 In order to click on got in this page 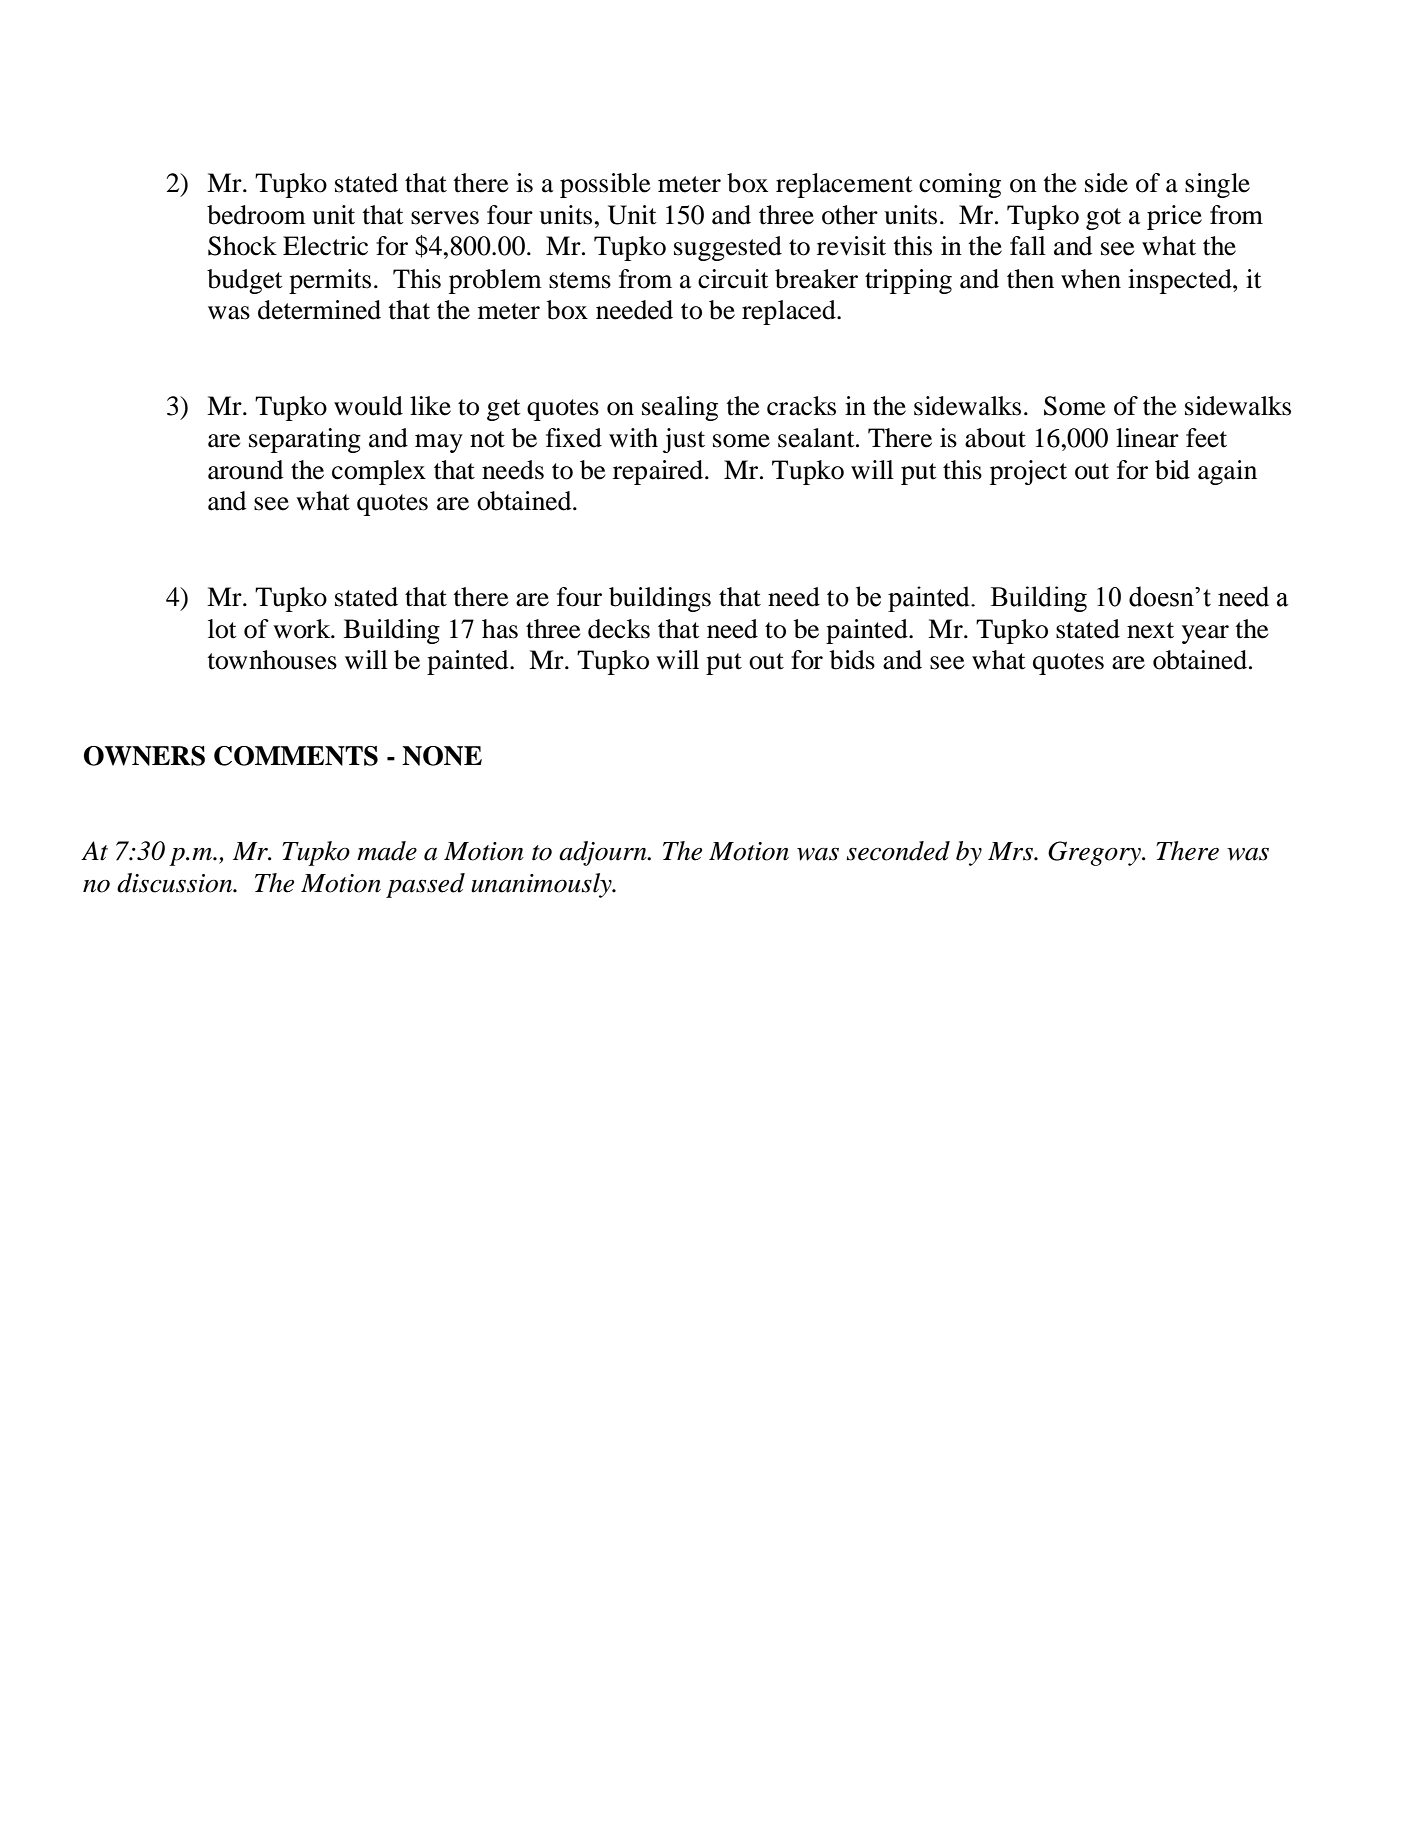, I will do `click(1103, 219)`.
